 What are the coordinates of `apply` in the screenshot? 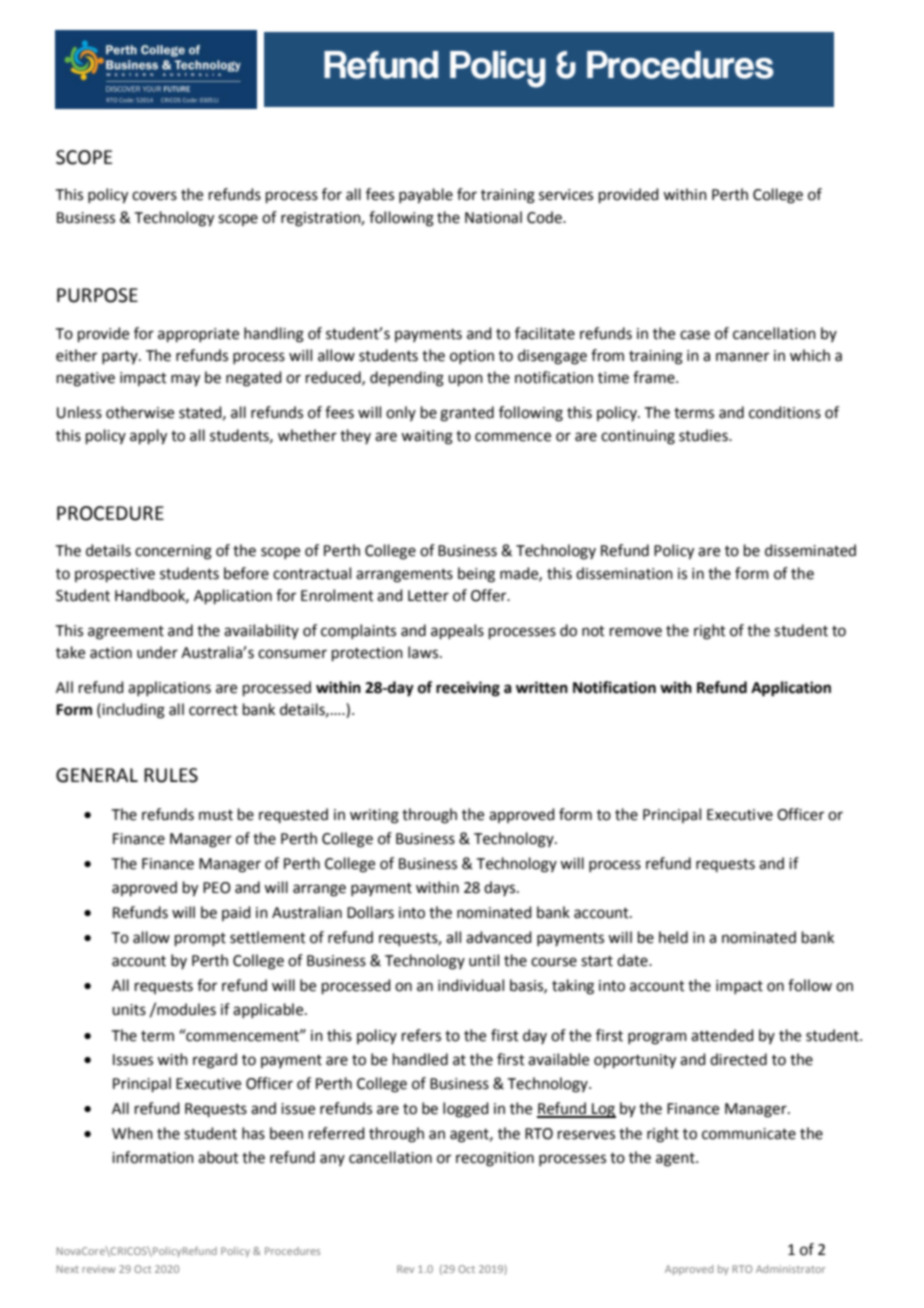 It's located at (148, 437).
